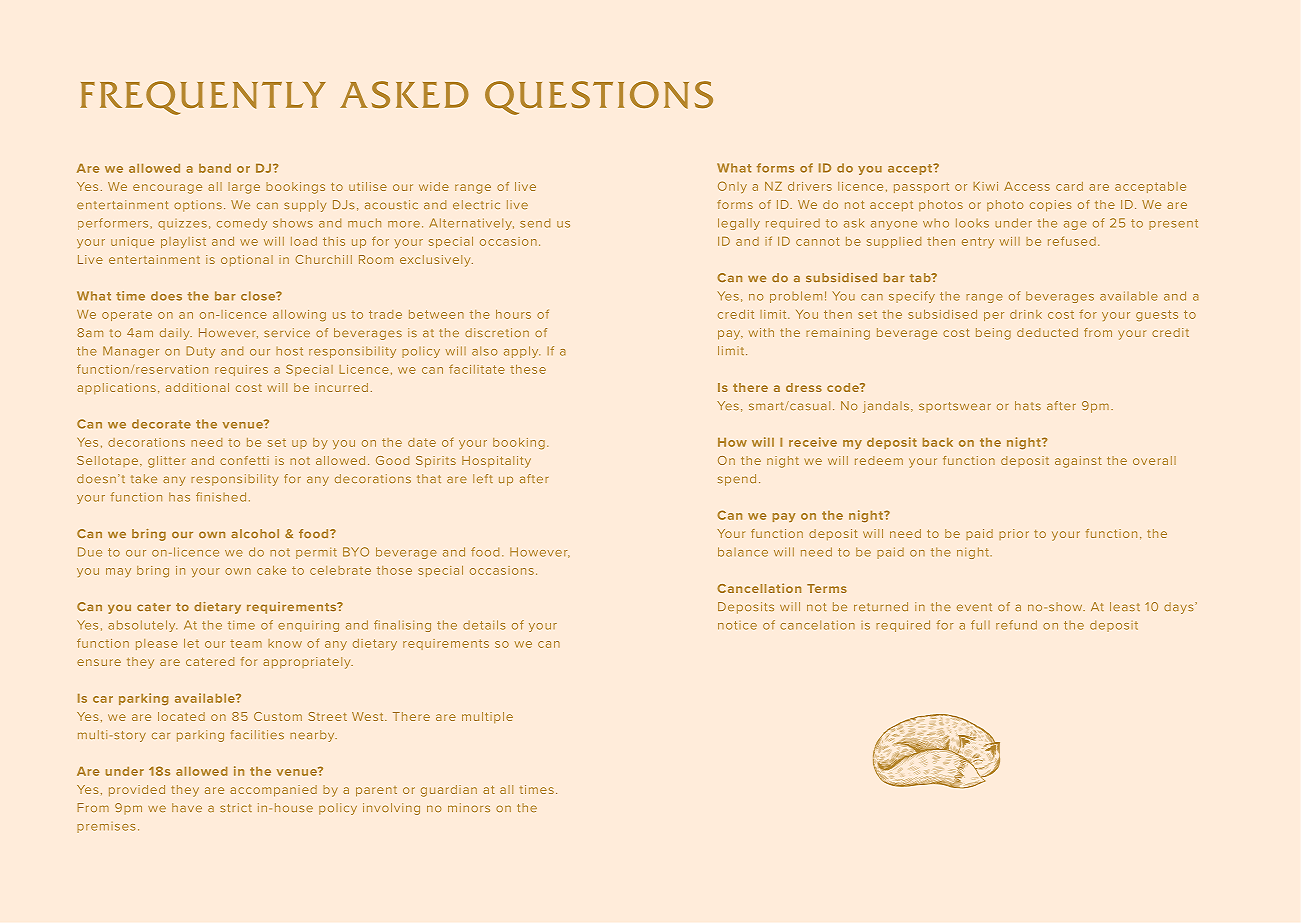 The image size is (1301, 924). Describe the element at coordinates (513, 314) in the screenshot. I see `hours` at that location.
